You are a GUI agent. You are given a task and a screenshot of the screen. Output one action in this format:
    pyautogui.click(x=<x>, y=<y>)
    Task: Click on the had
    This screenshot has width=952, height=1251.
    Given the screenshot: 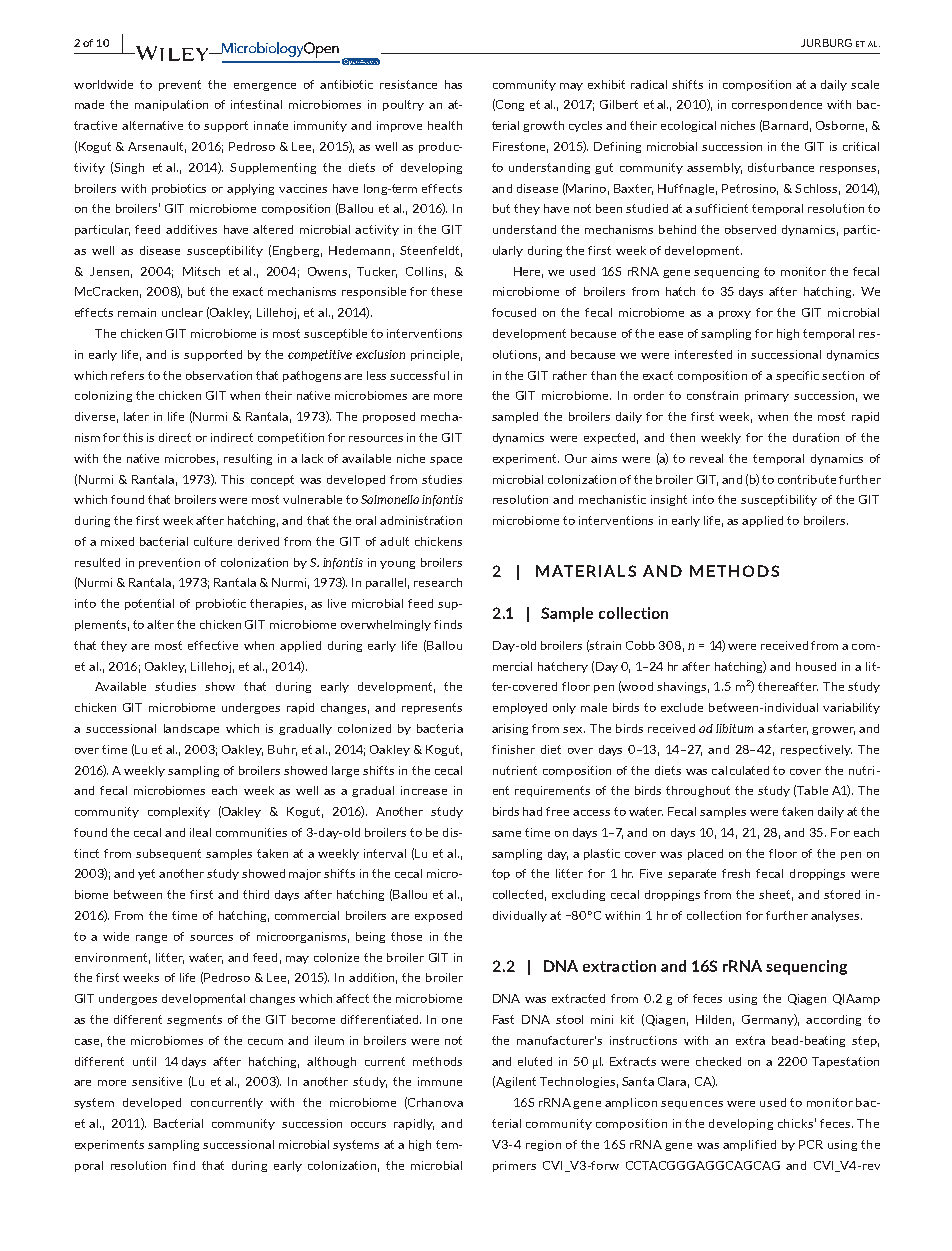 What is the action you would take?
    pyautogui.click(x=532, y=811)
